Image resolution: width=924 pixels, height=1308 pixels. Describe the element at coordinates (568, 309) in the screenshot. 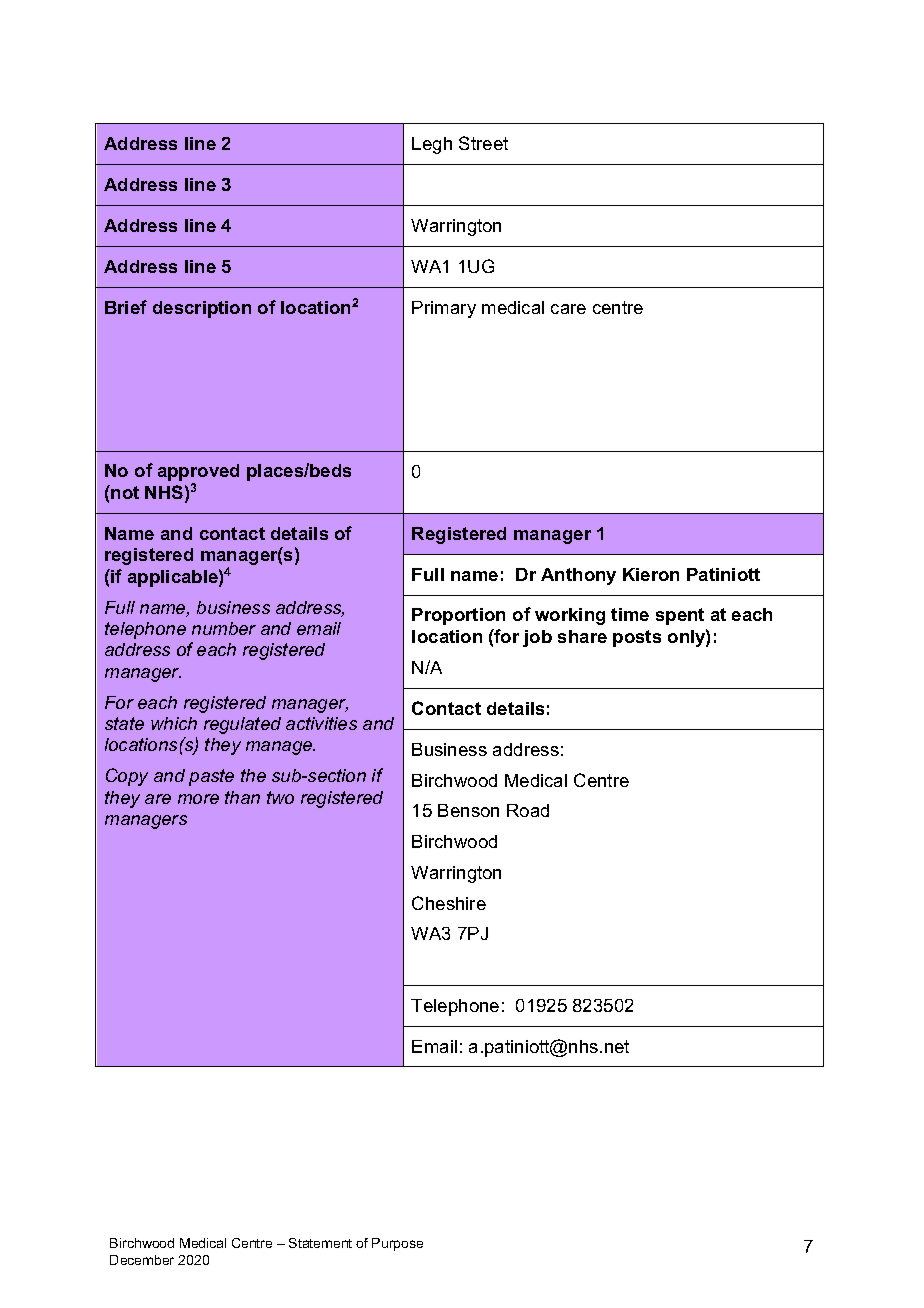

I see `care` at that location.
